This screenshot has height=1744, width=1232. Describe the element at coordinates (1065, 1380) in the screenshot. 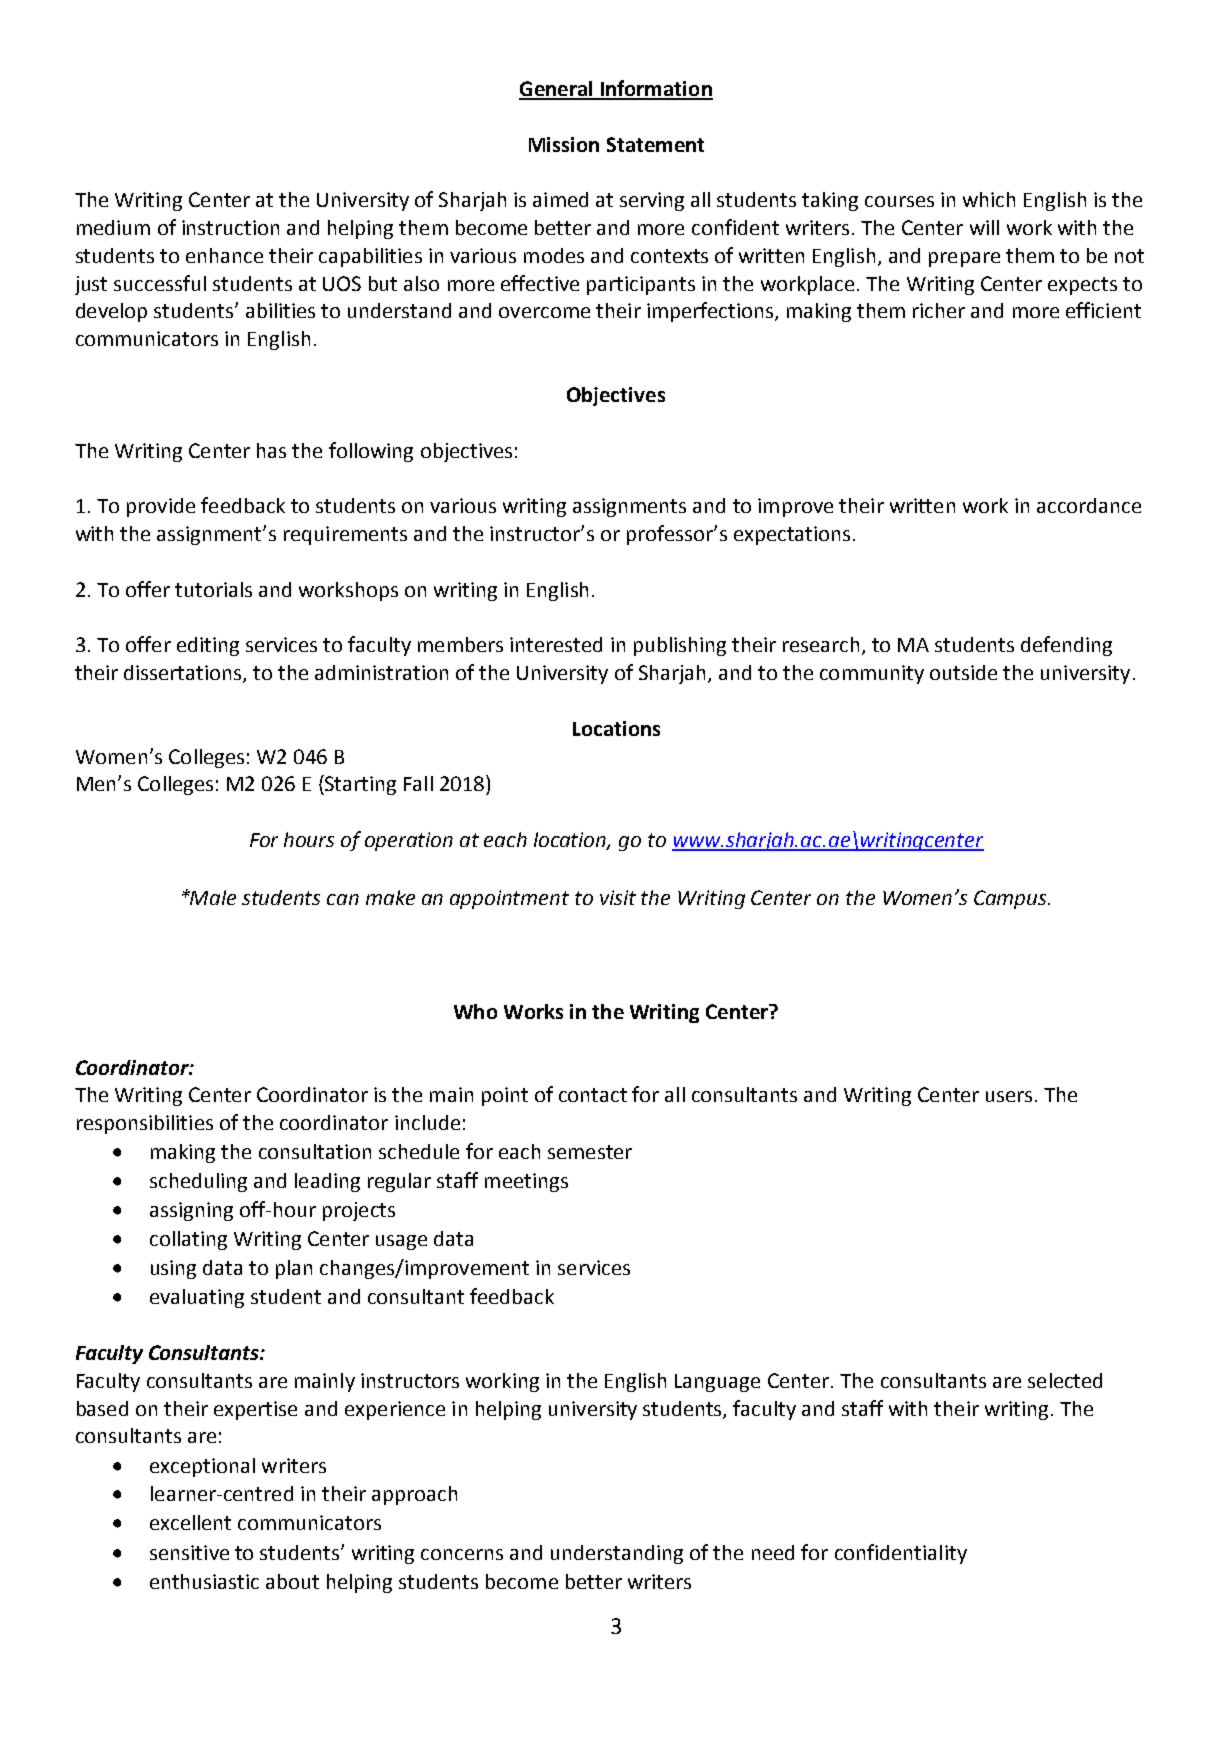

I see `selected` at that location.
